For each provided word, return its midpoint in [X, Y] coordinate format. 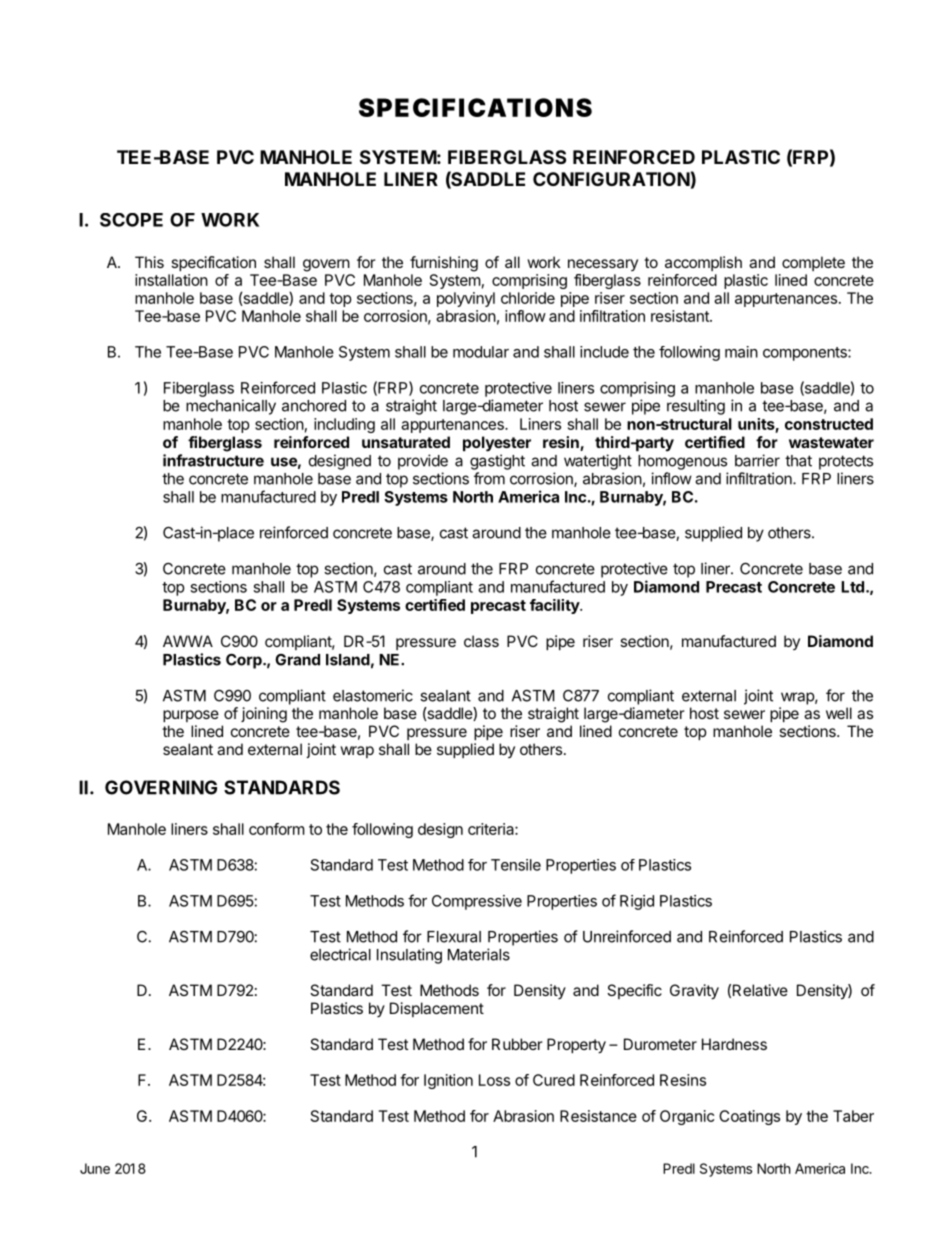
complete [813, 263]
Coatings [749, 1117]
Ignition [448, 1081]
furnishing [444, 264]
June [95, 1168]
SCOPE [131, 220]
